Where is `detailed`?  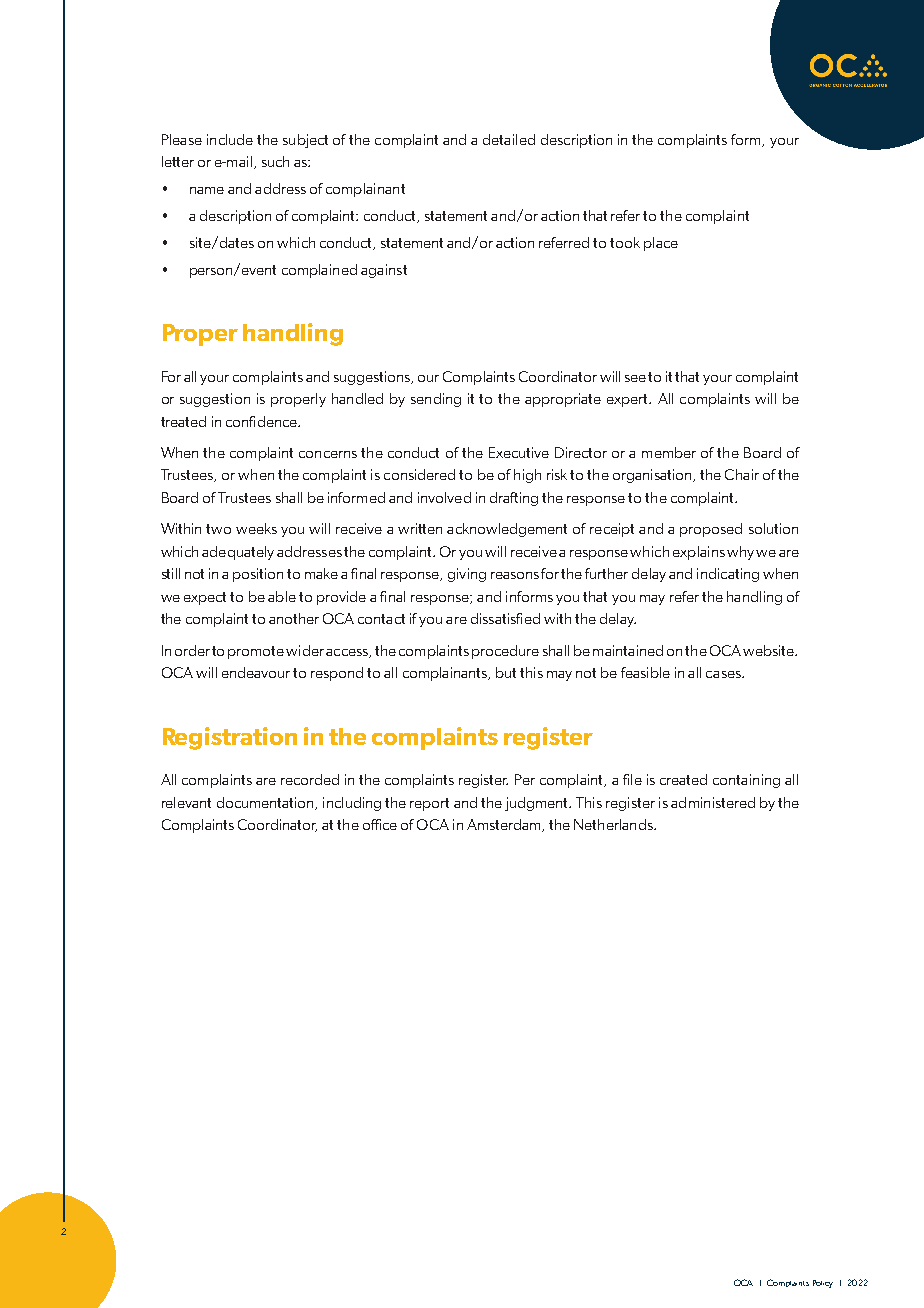
detailed is located at coordinates (509, 139).
